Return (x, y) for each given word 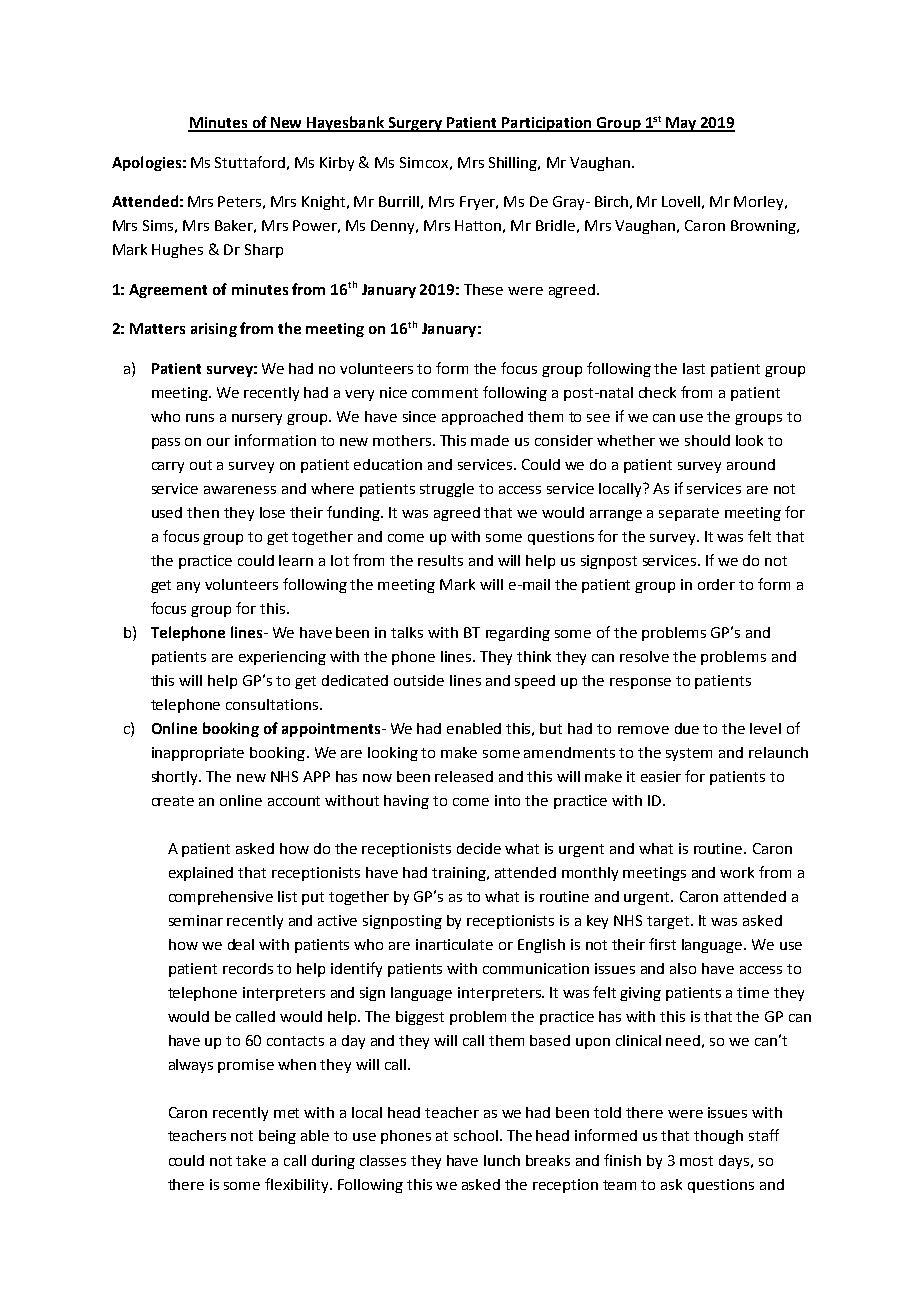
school (476, 1135)
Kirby (337, 164)
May (681, 124)
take (251, 1160)
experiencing (282, 658)
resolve (644, 656)
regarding (518, 634)
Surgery (415, 124)
